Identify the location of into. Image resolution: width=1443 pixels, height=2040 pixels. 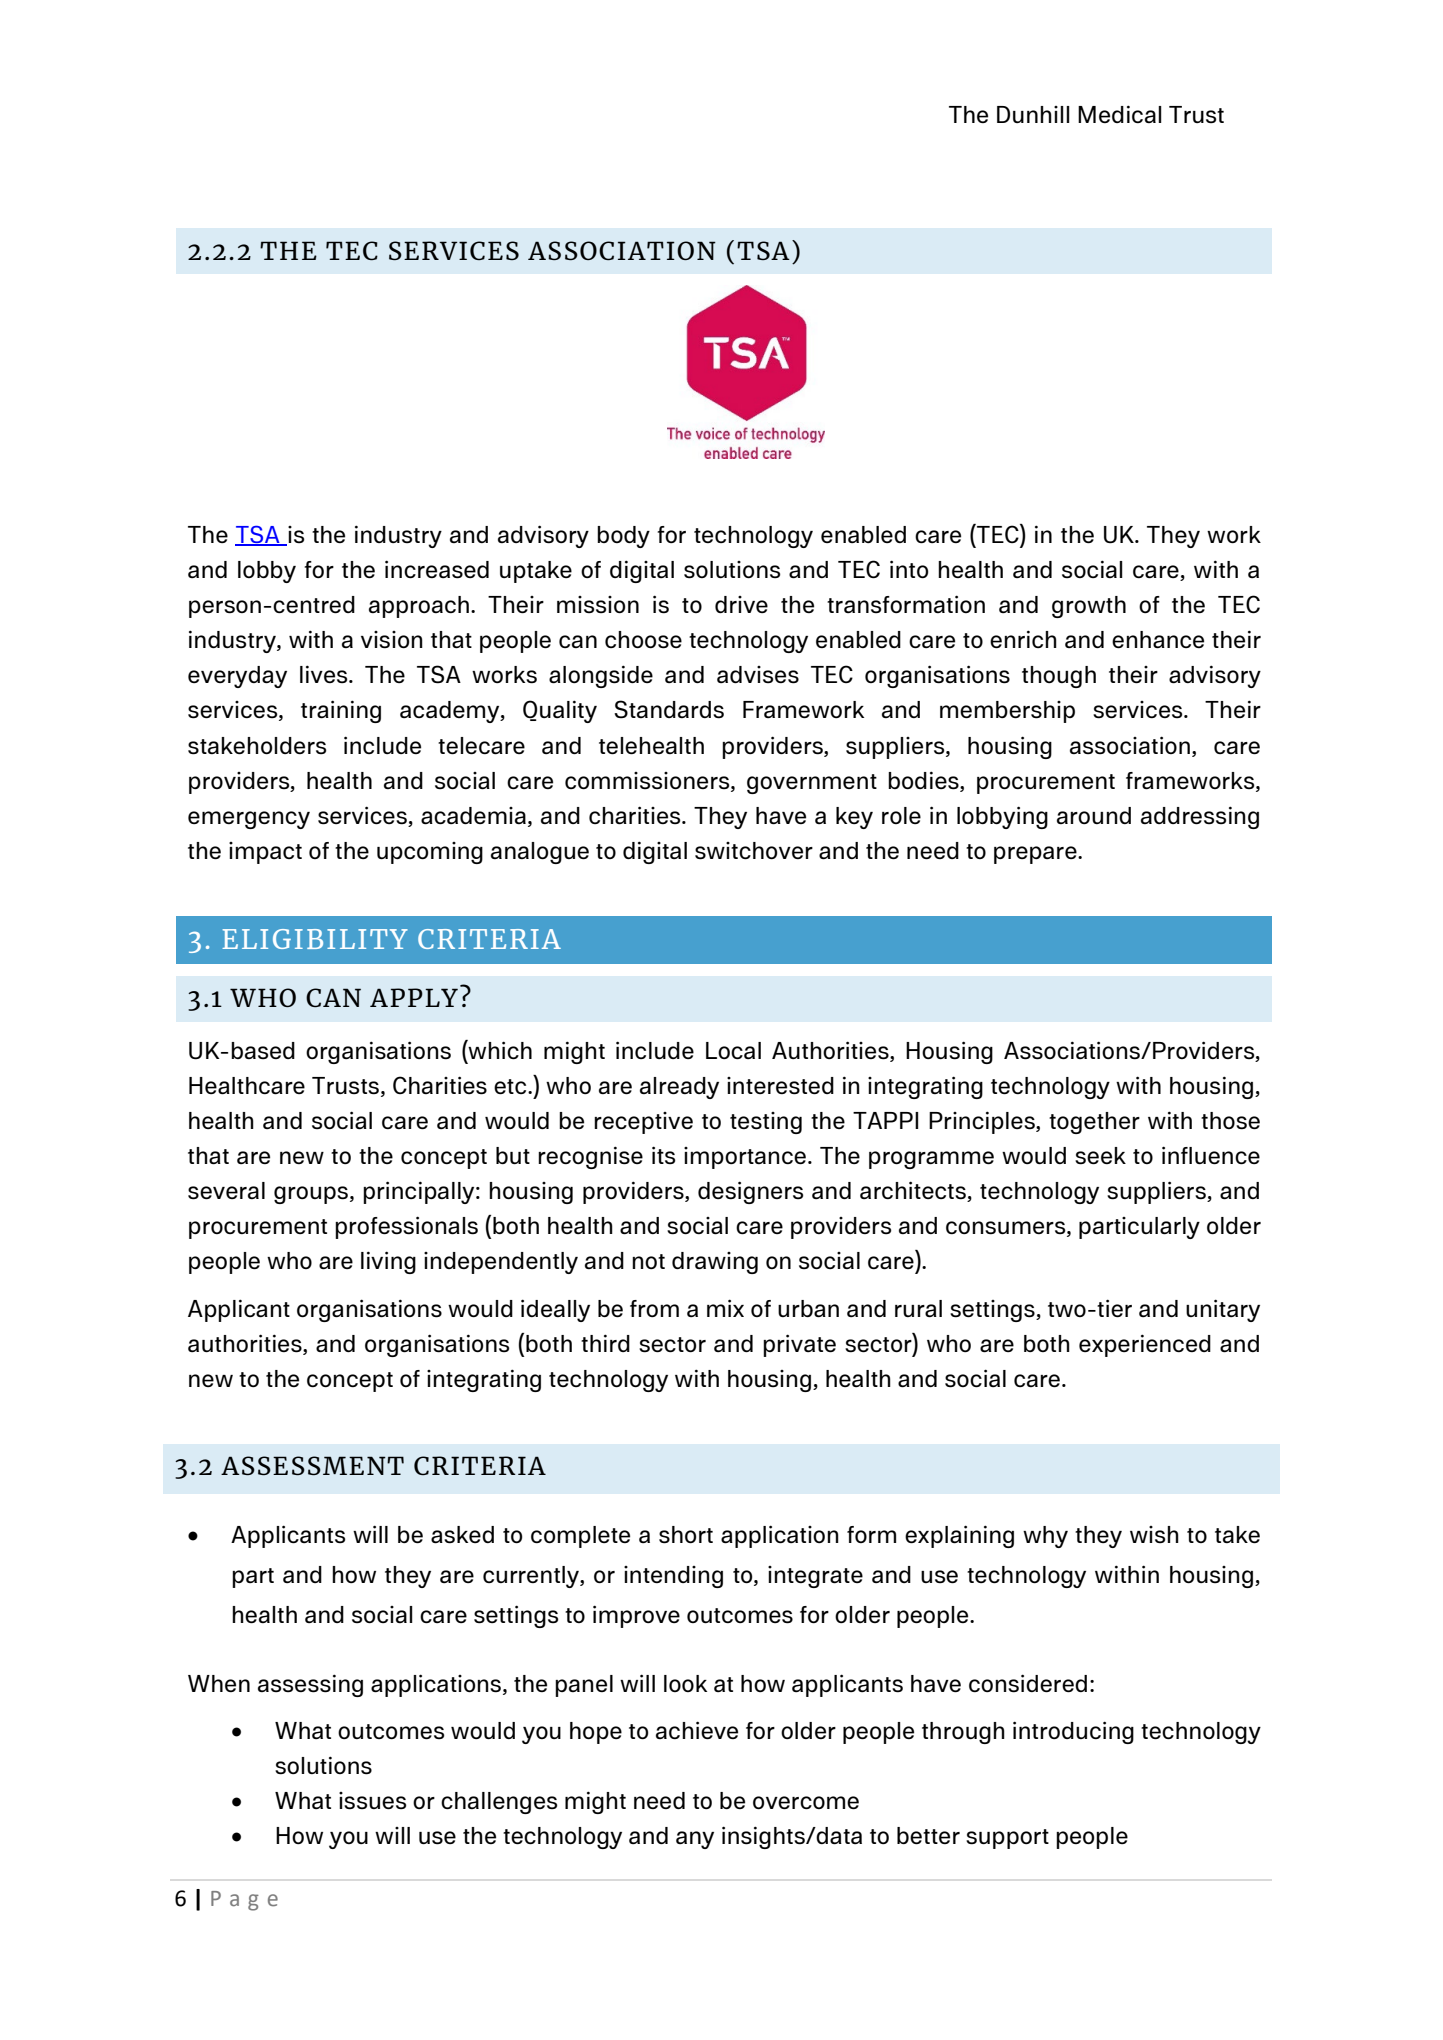
(909, 569).
